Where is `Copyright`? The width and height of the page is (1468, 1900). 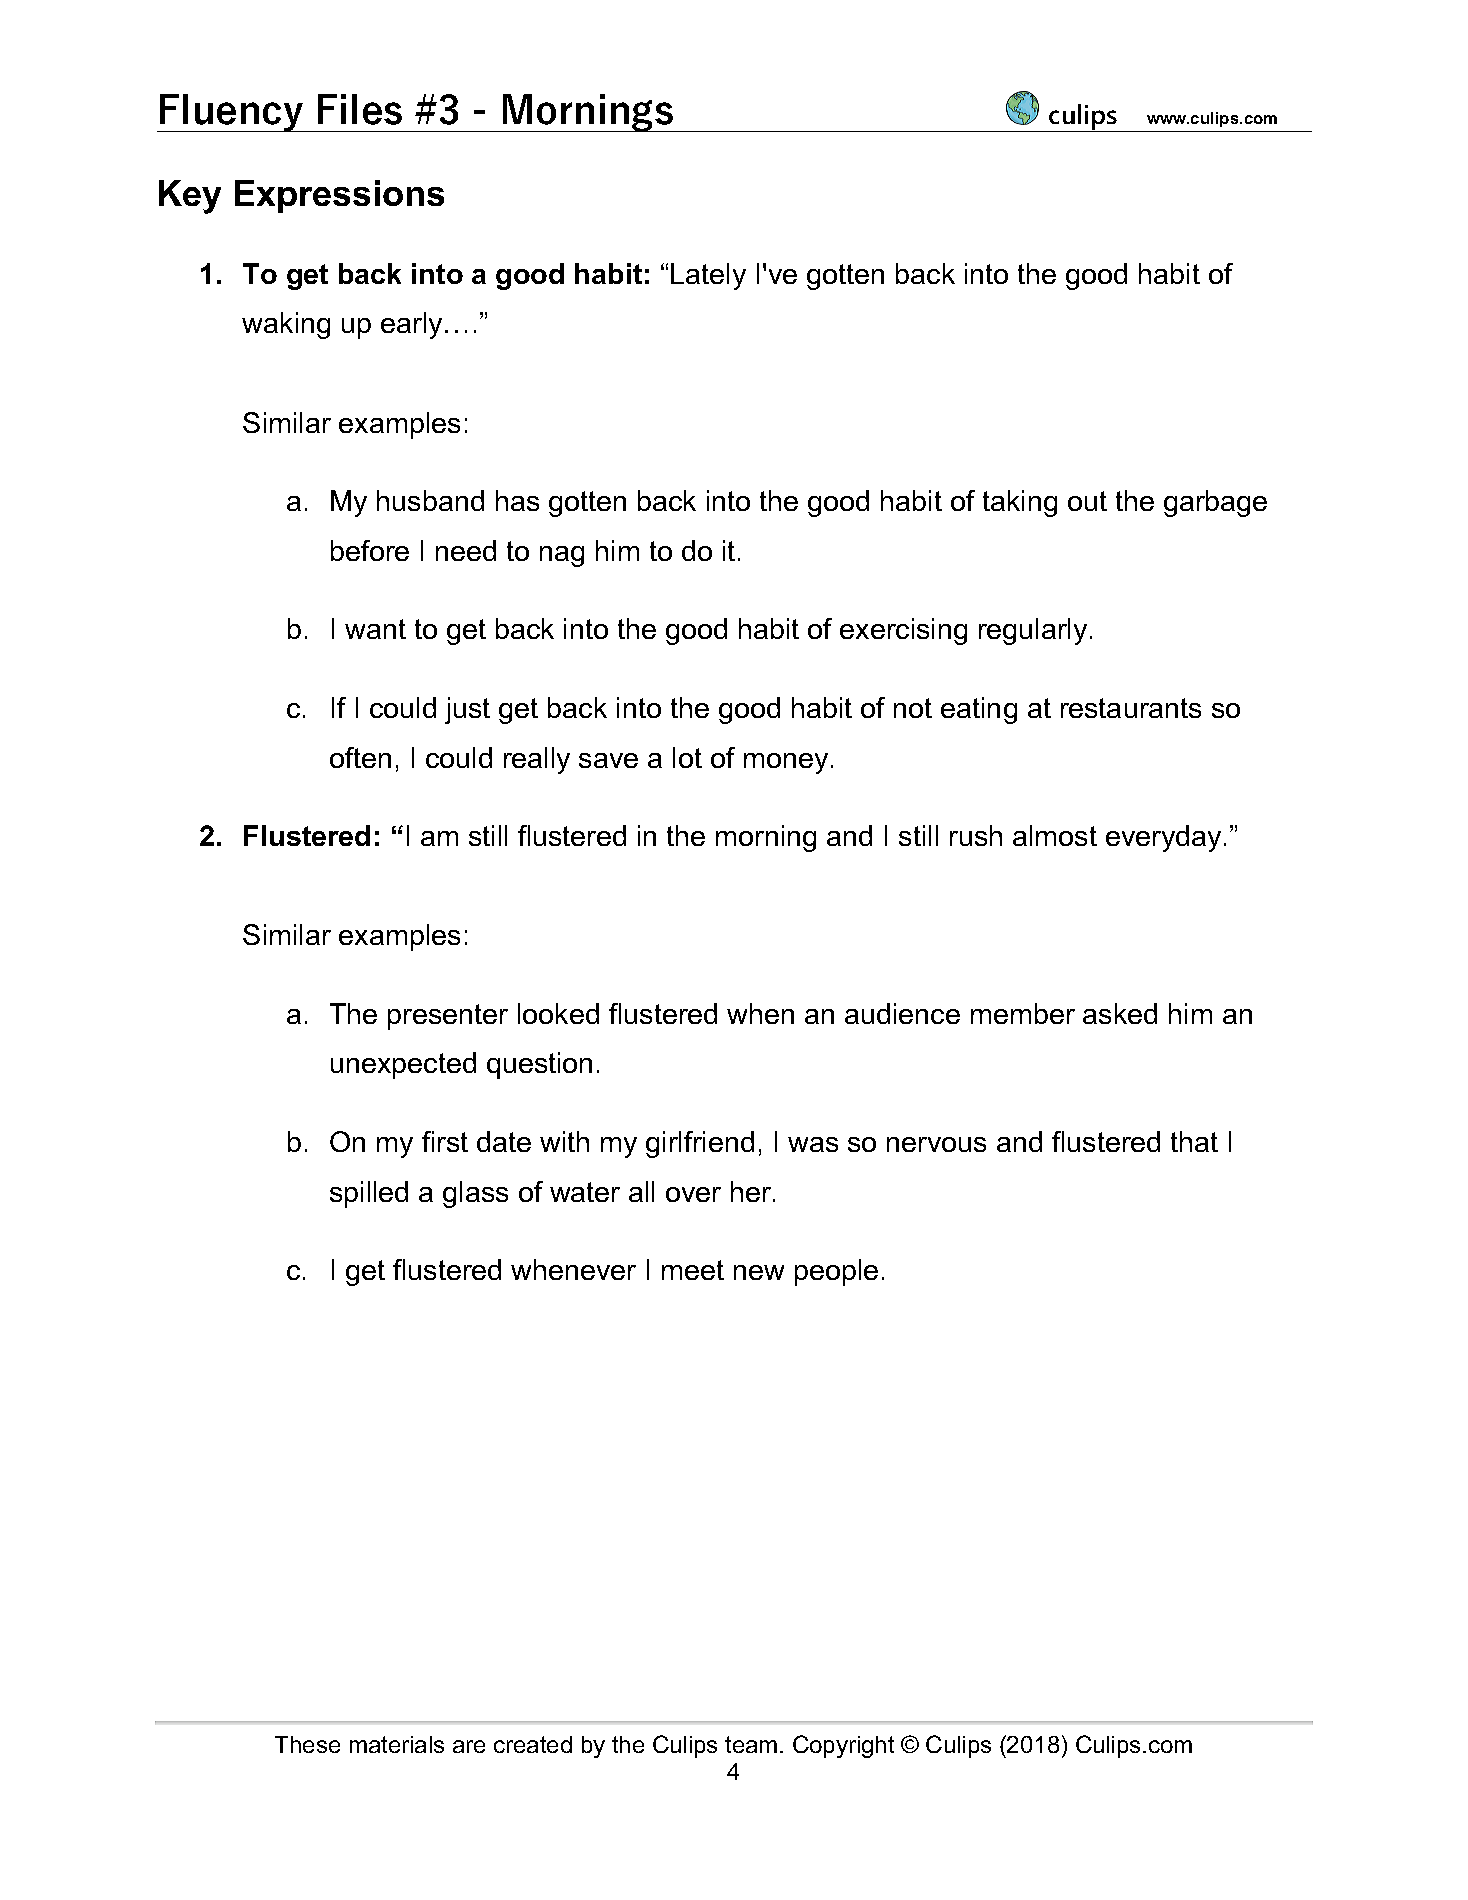
Copyright is located at coordinates (843, 1746).
